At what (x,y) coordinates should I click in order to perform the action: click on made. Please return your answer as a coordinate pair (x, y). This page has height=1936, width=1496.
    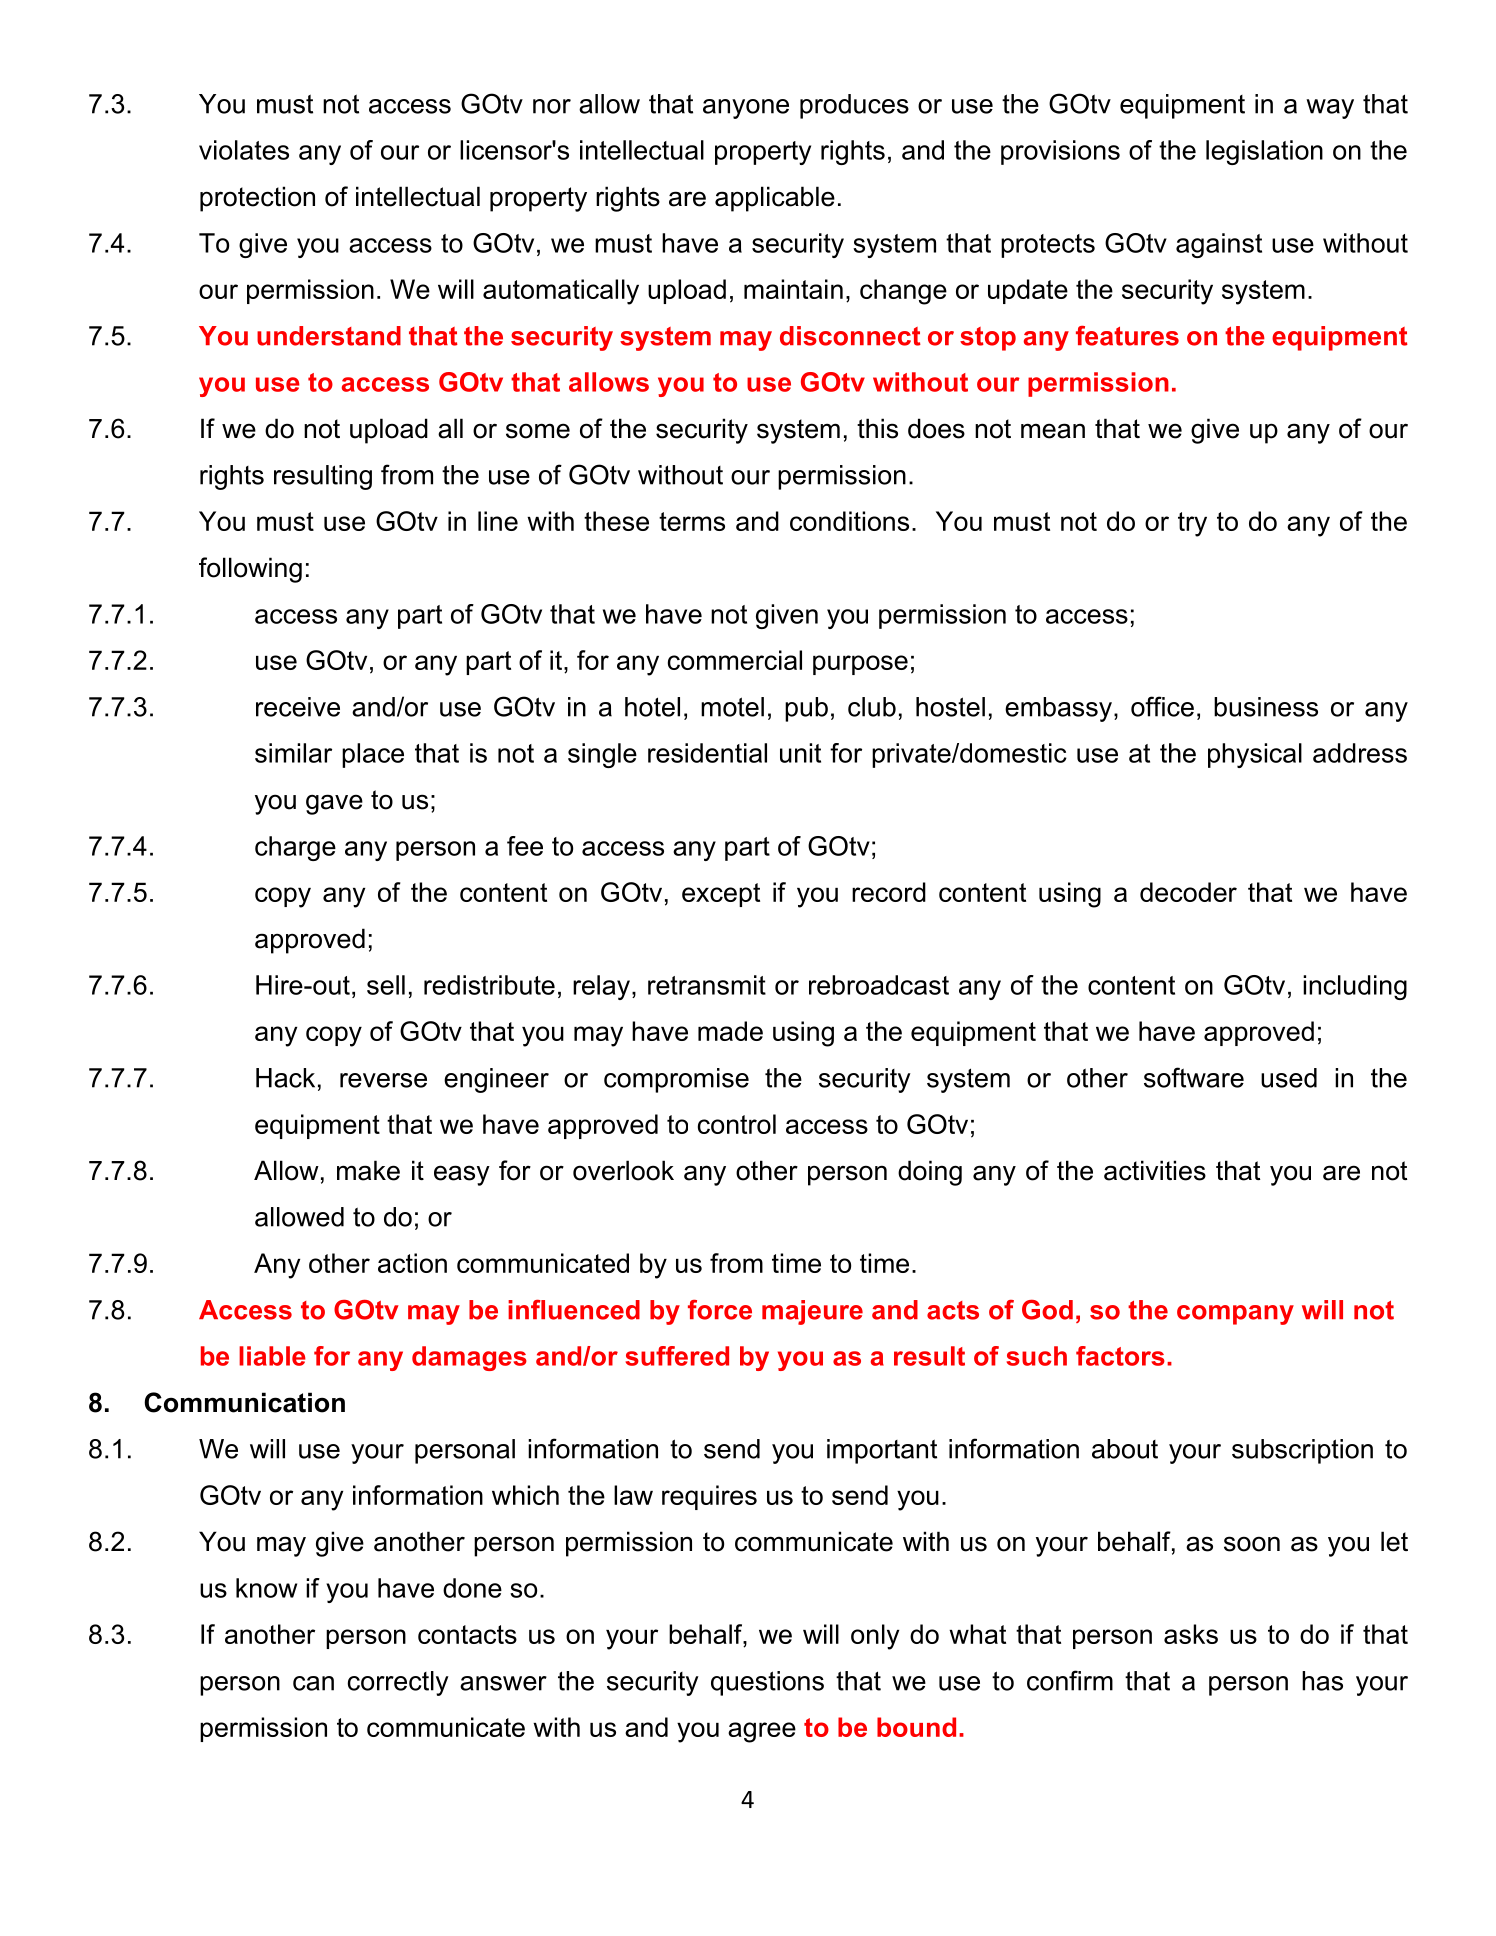
    Looking at the image, I should click on (730, 1031).
